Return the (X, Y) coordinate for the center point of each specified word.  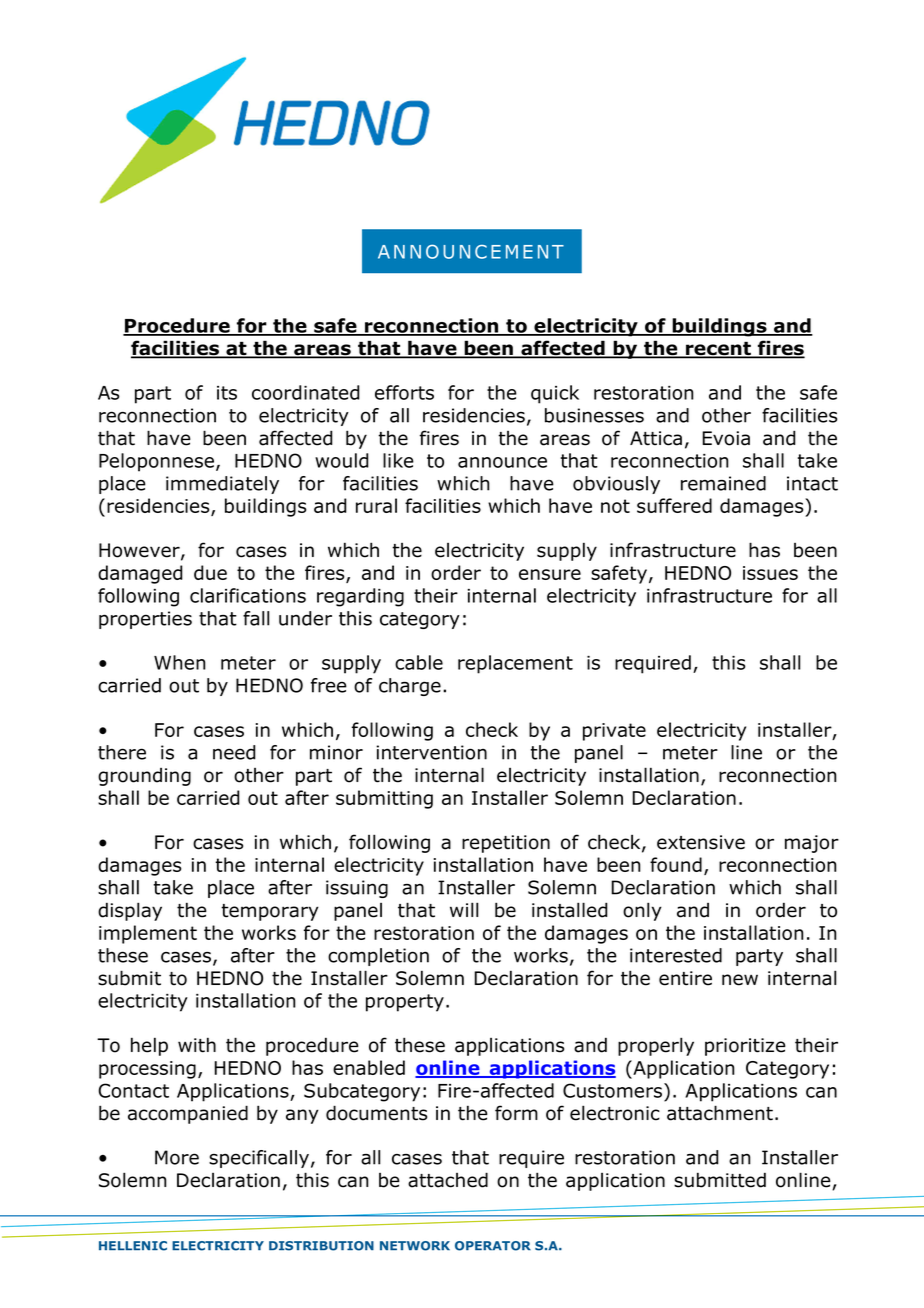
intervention (431, 752)
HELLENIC (133, 1246)
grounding (144, 777)
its (227, 393)
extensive (701, 842)
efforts (404, 392)
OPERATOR (493, 1246)
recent (718, 350)
